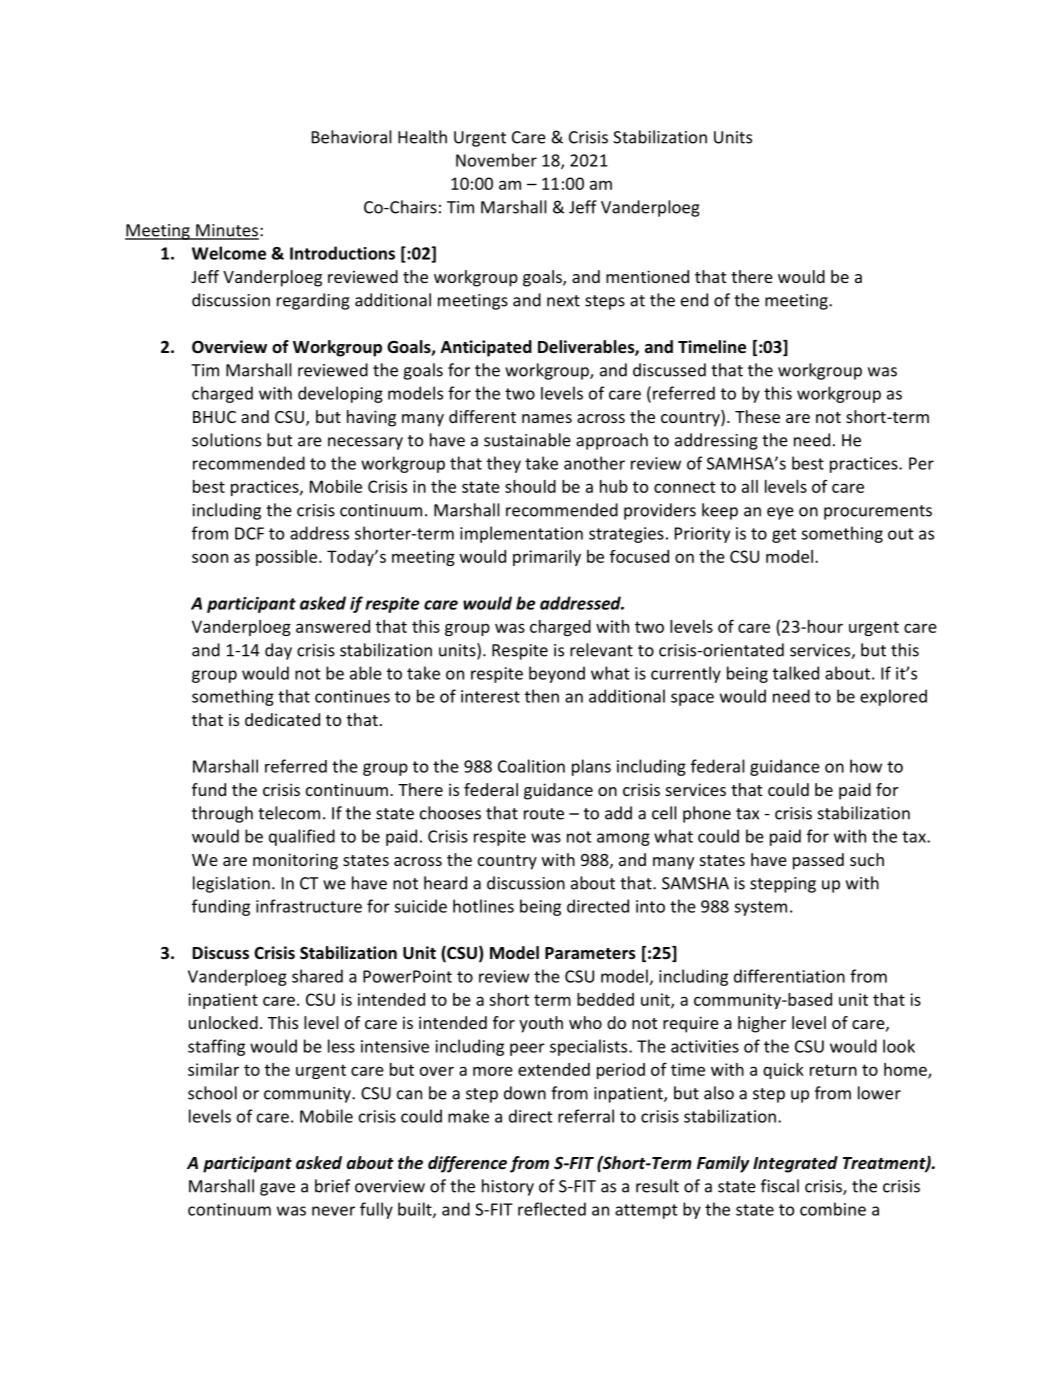  What do you see at coordinates (544, 814) in the image?
I see `route` at bounding box center [544, 814].
